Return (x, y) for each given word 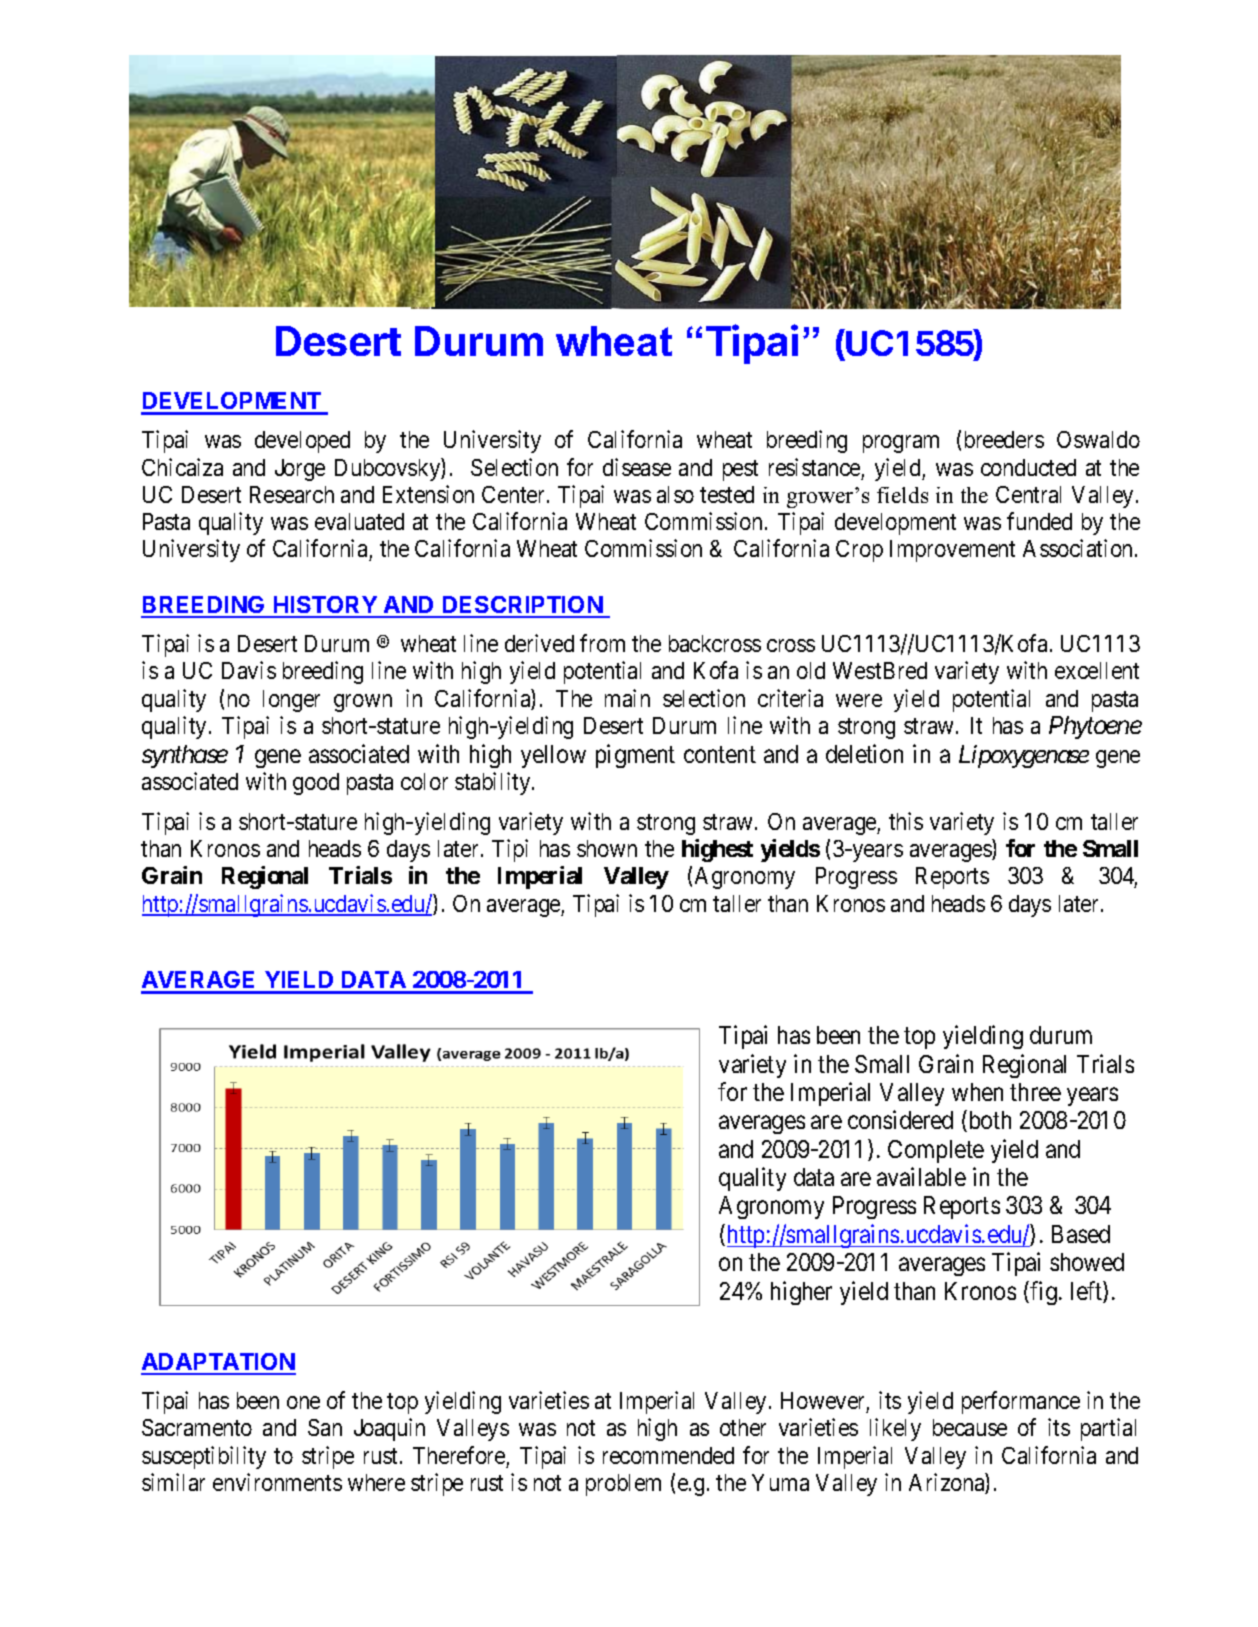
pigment (635, 756)
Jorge (300, 470)
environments (277, 1482)
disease (637, 467)
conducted (1028, 467)
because (970, 1427)
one (303, 1402)
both (988, 1121)
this (906, 821)
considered (900, 1120)
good (316, 784)
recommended (668, 1455)
